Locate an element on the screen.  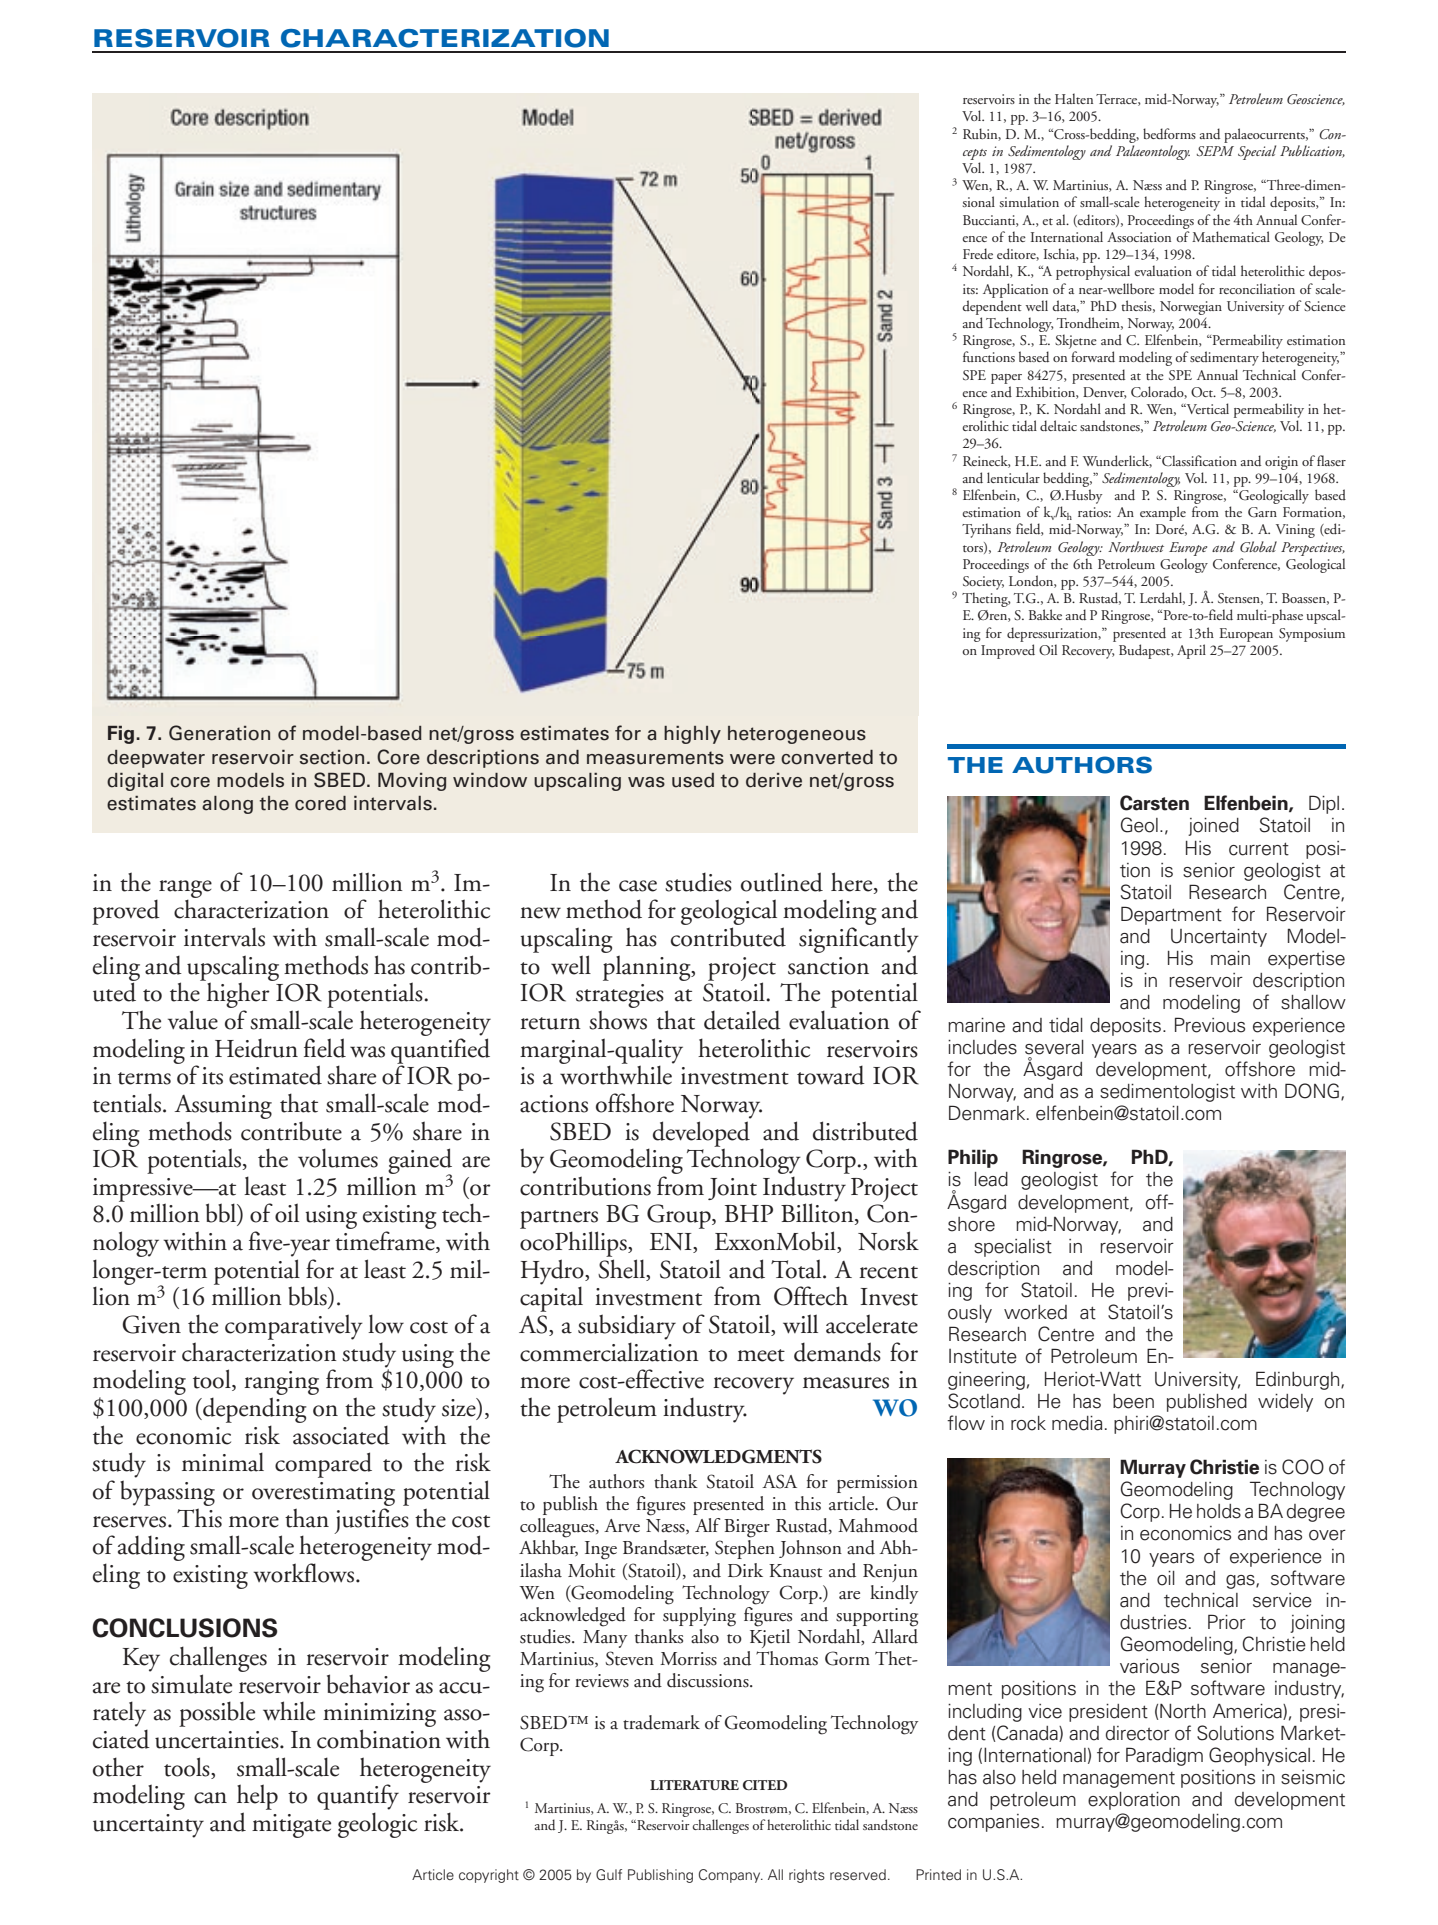
higher is located at coordinates (238, 995).
